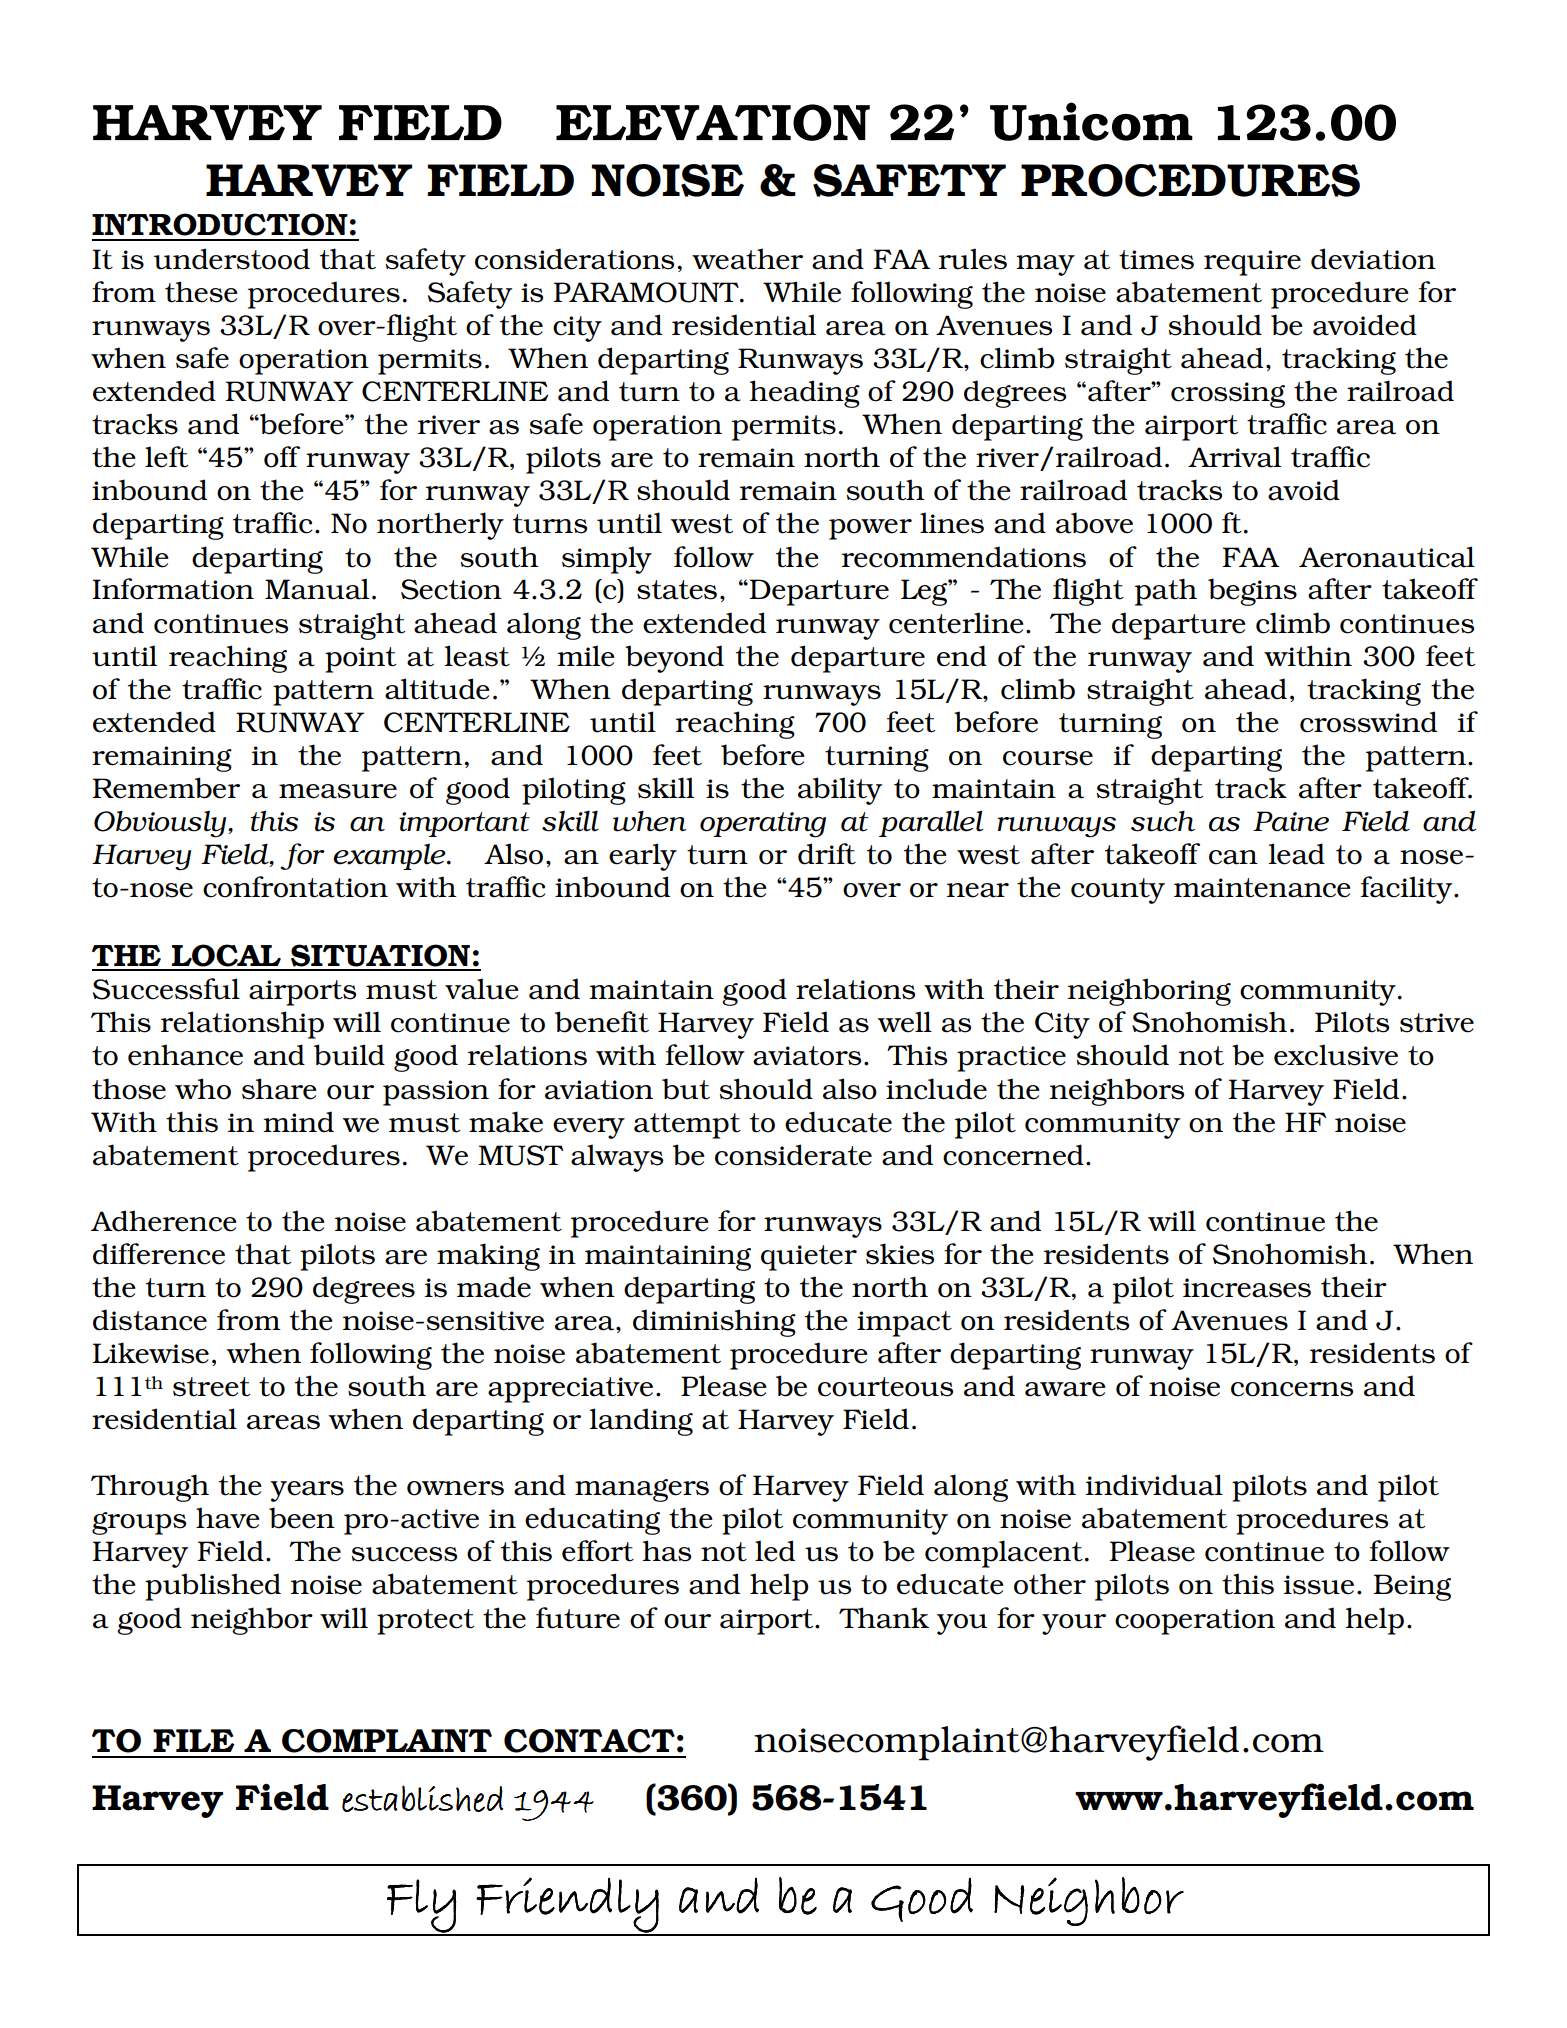  Describe the element at coordinates (713, 122) in the image. I see `ELEVATION` at that location.
